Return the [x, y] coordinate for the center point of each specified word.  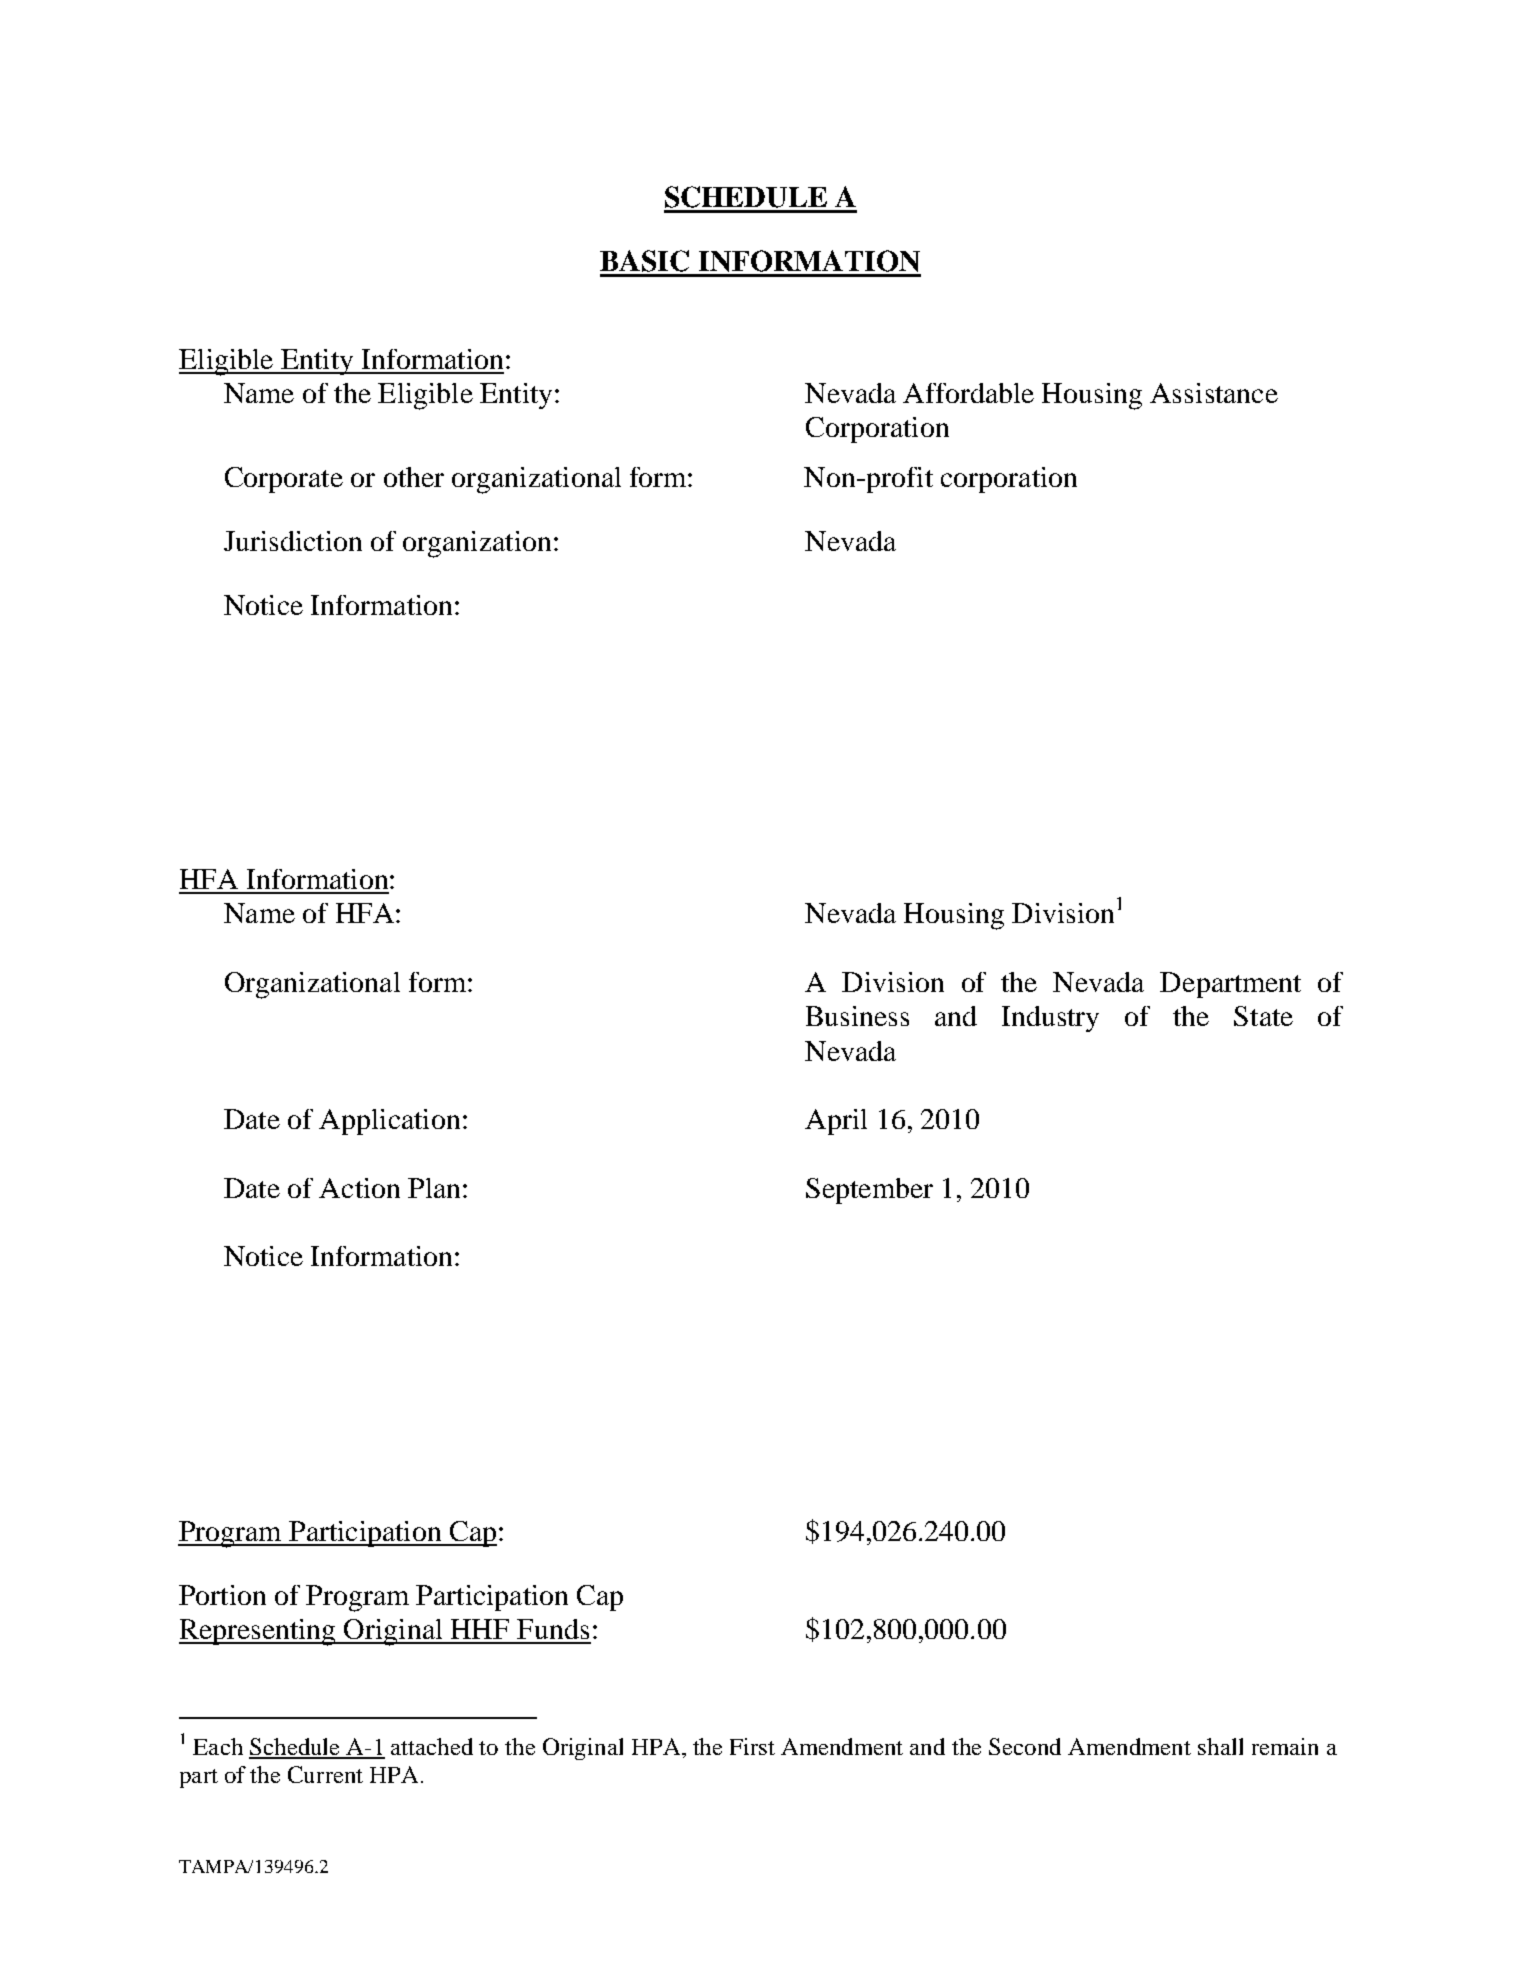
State [1263, 1016]
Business [857, 1016]
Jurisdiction [293, 541]
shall [1220, 1746]
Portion [222, 1595]
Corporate [284, 480]
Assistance [1214, 393]
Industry [1050, 1019]
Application [389, 1122]
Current [325, 1774]
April [836, 1122]
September [869, 1191]
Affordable [968, 393]
